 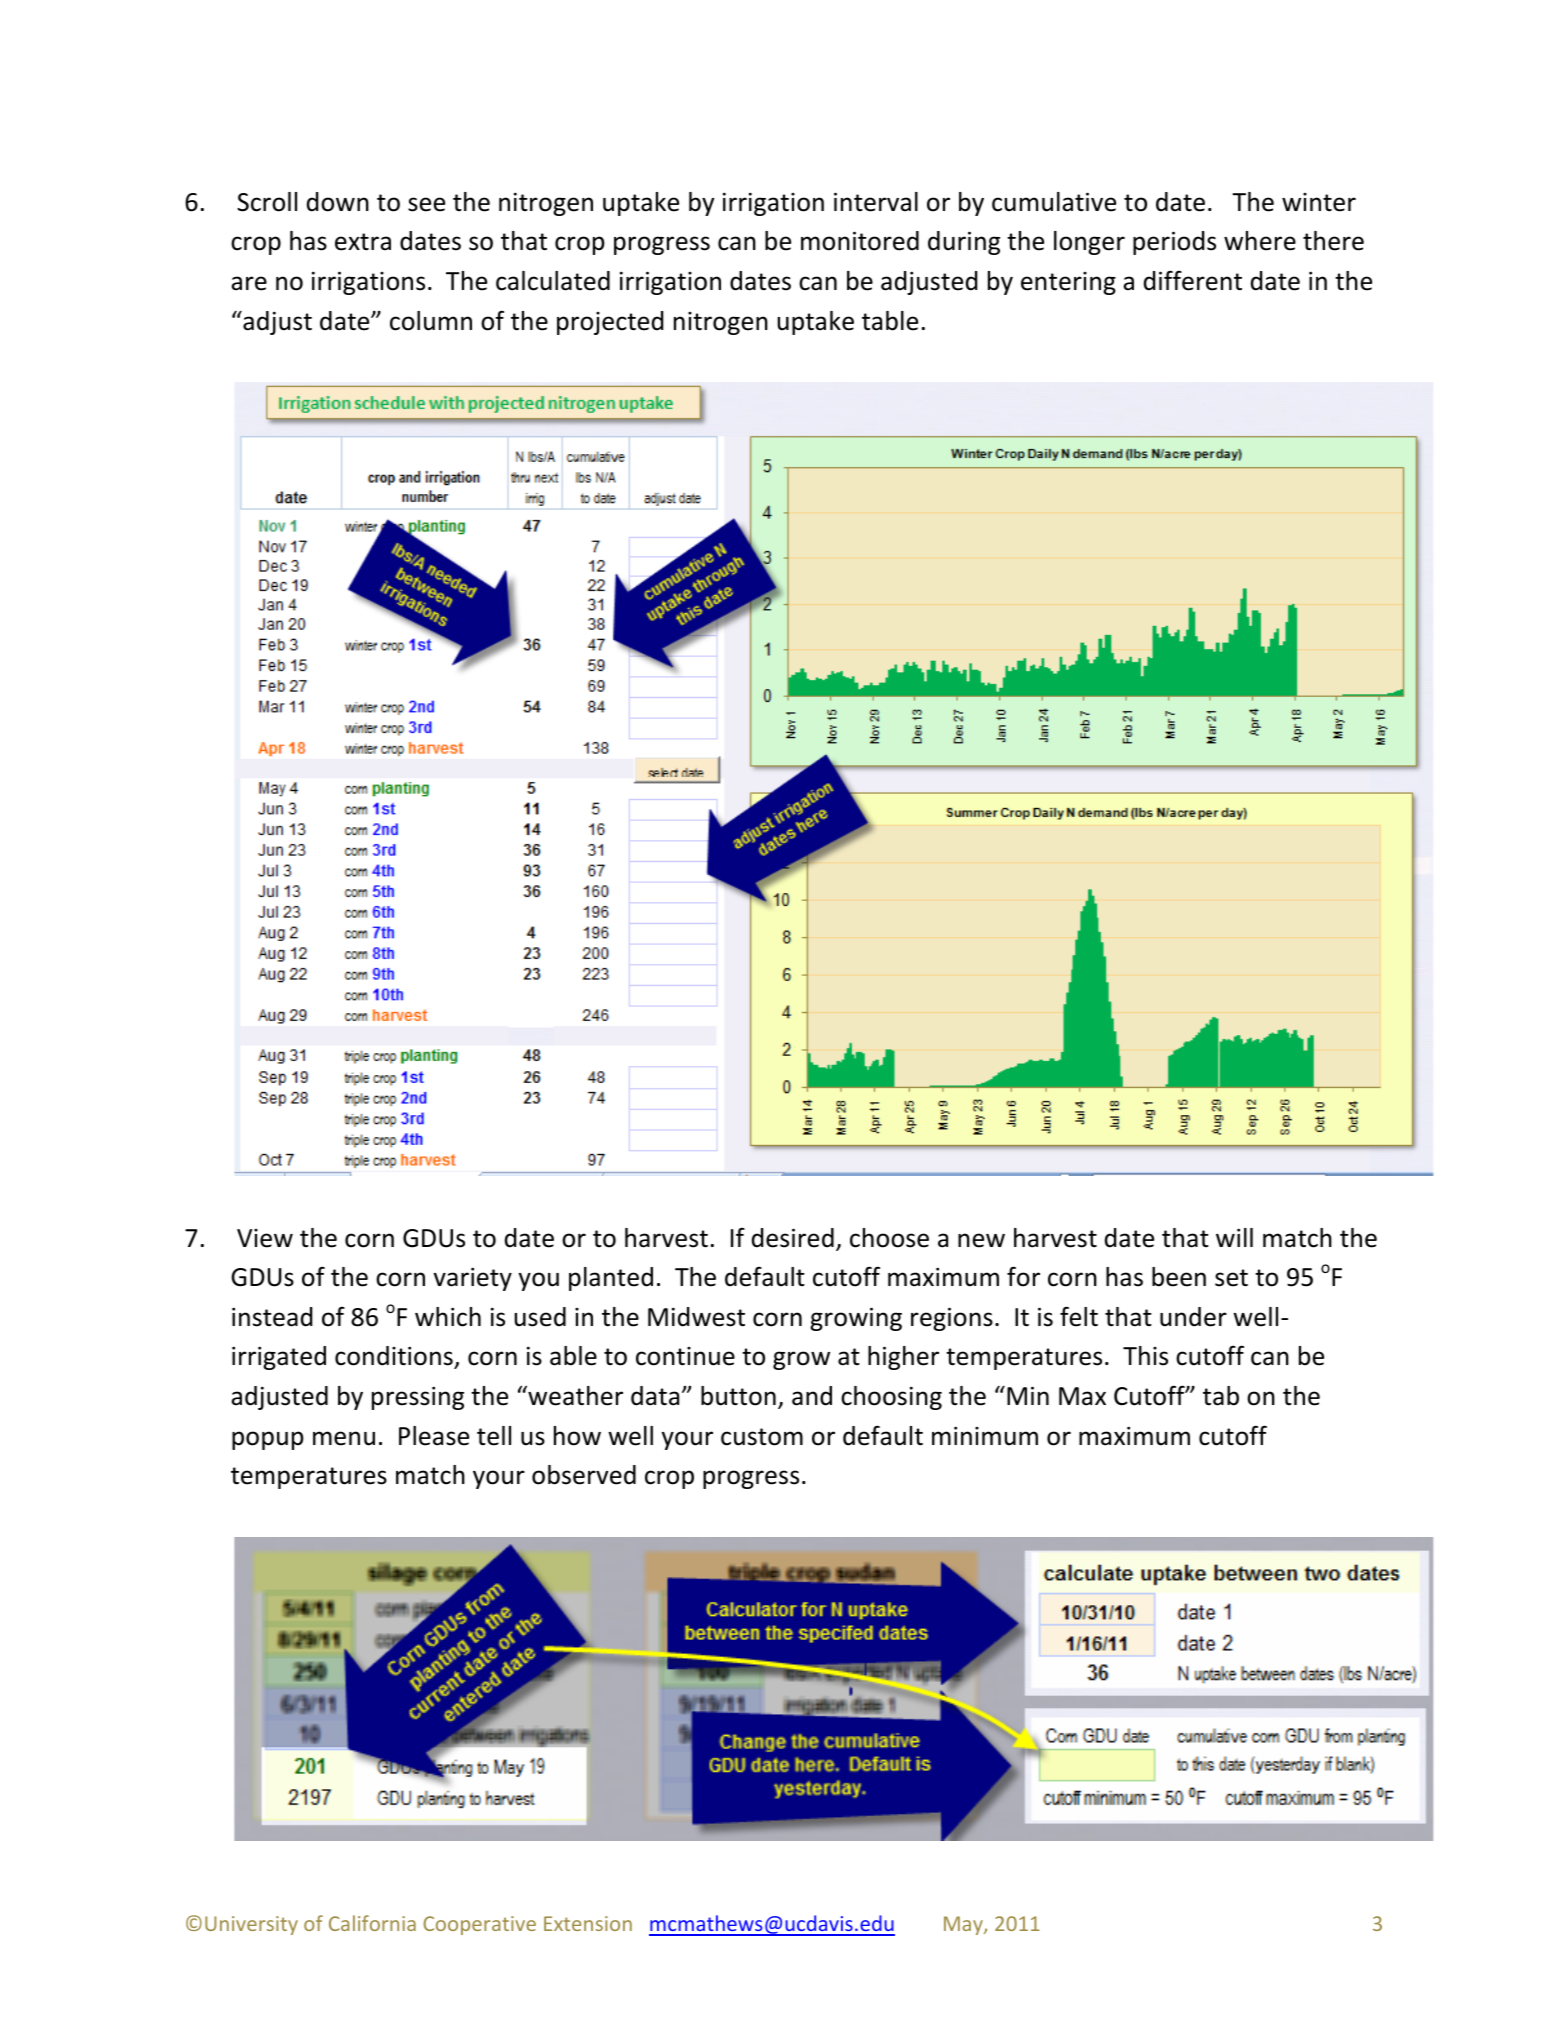 I want to click on periods, so click(x=1174, y=243).
